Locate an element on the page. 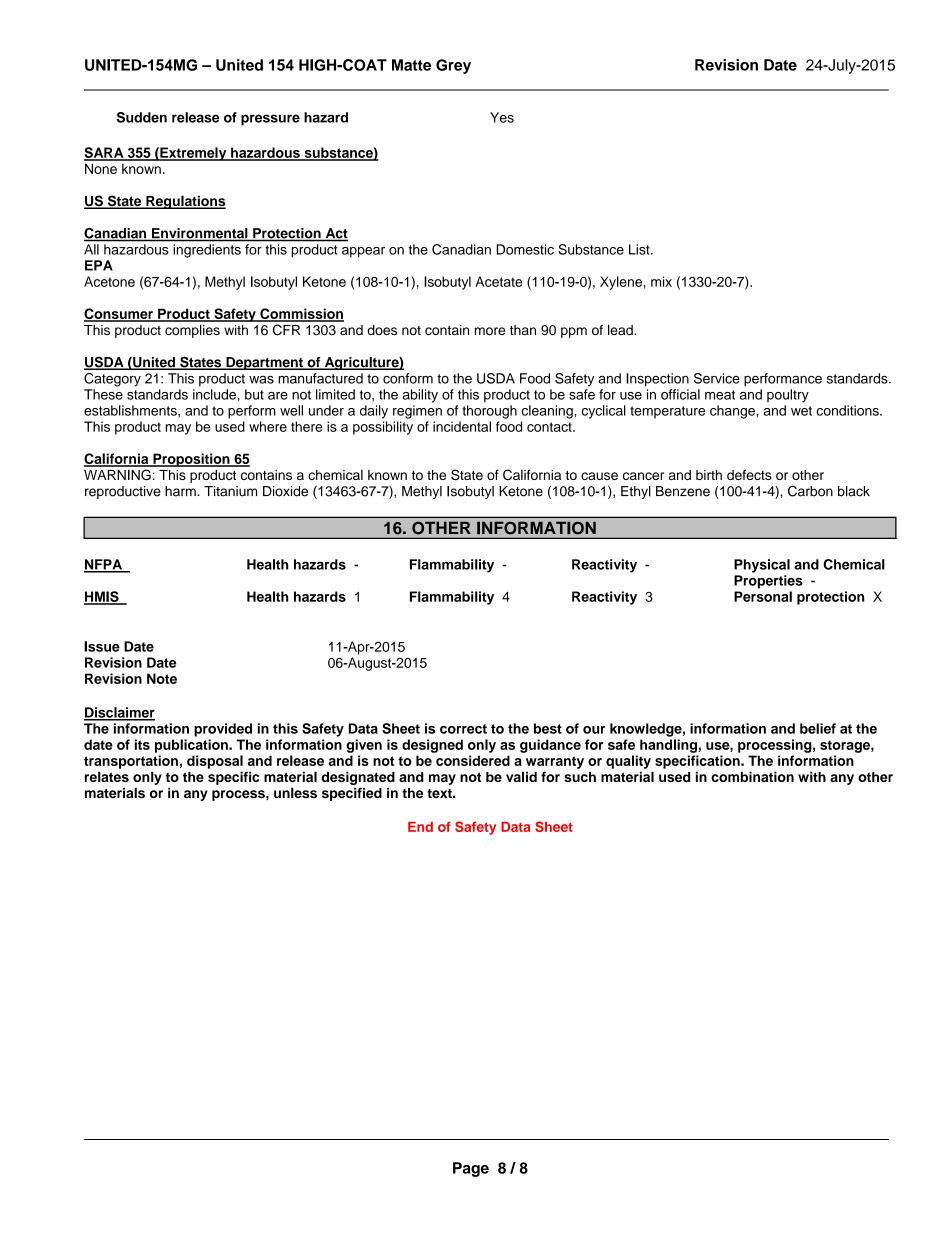  Page is located at coordinates (471, 1169).
